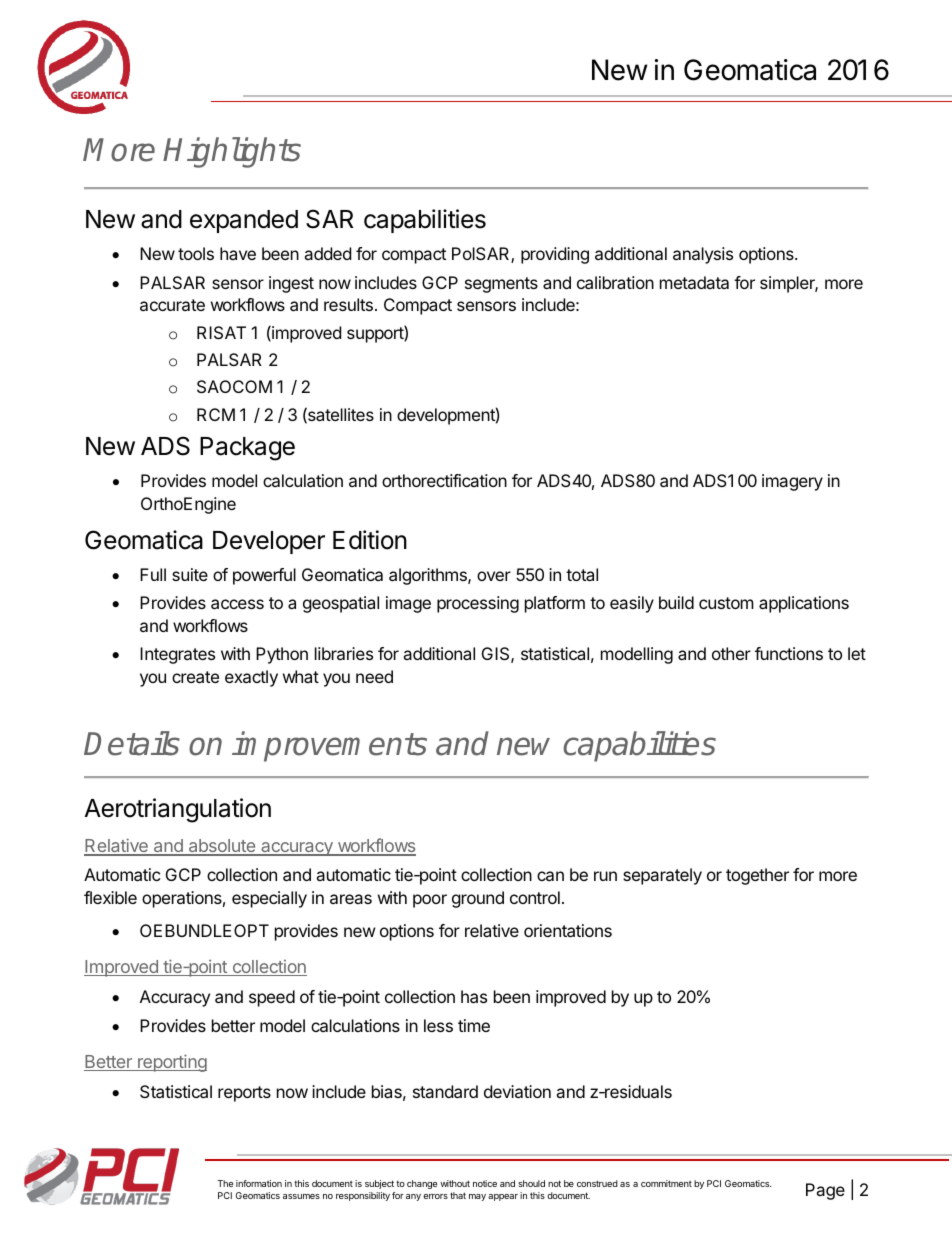 The height and width of the image is (1233, 952). Describe the element at coordinates (259, 1183) in the image. I see `information` at that location.
